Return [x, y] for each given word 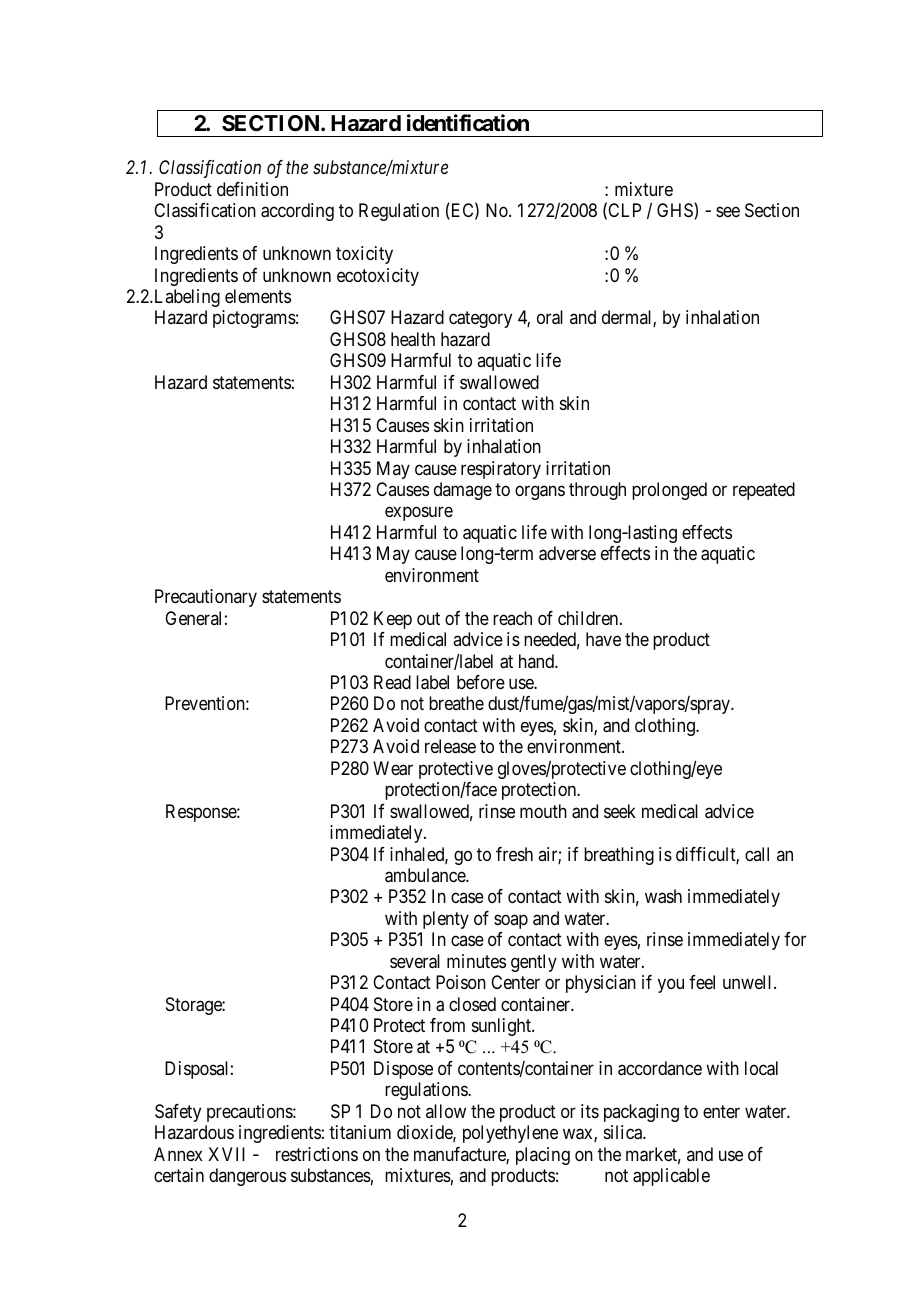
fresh [514, 854]
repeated [764, 491]
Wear [393, 768]
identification [468, 123]
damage [463, 491]
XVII [226, 1154]
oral [550, 317]
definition [252, 189]
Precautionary [206, 598]
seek [620, 811]
